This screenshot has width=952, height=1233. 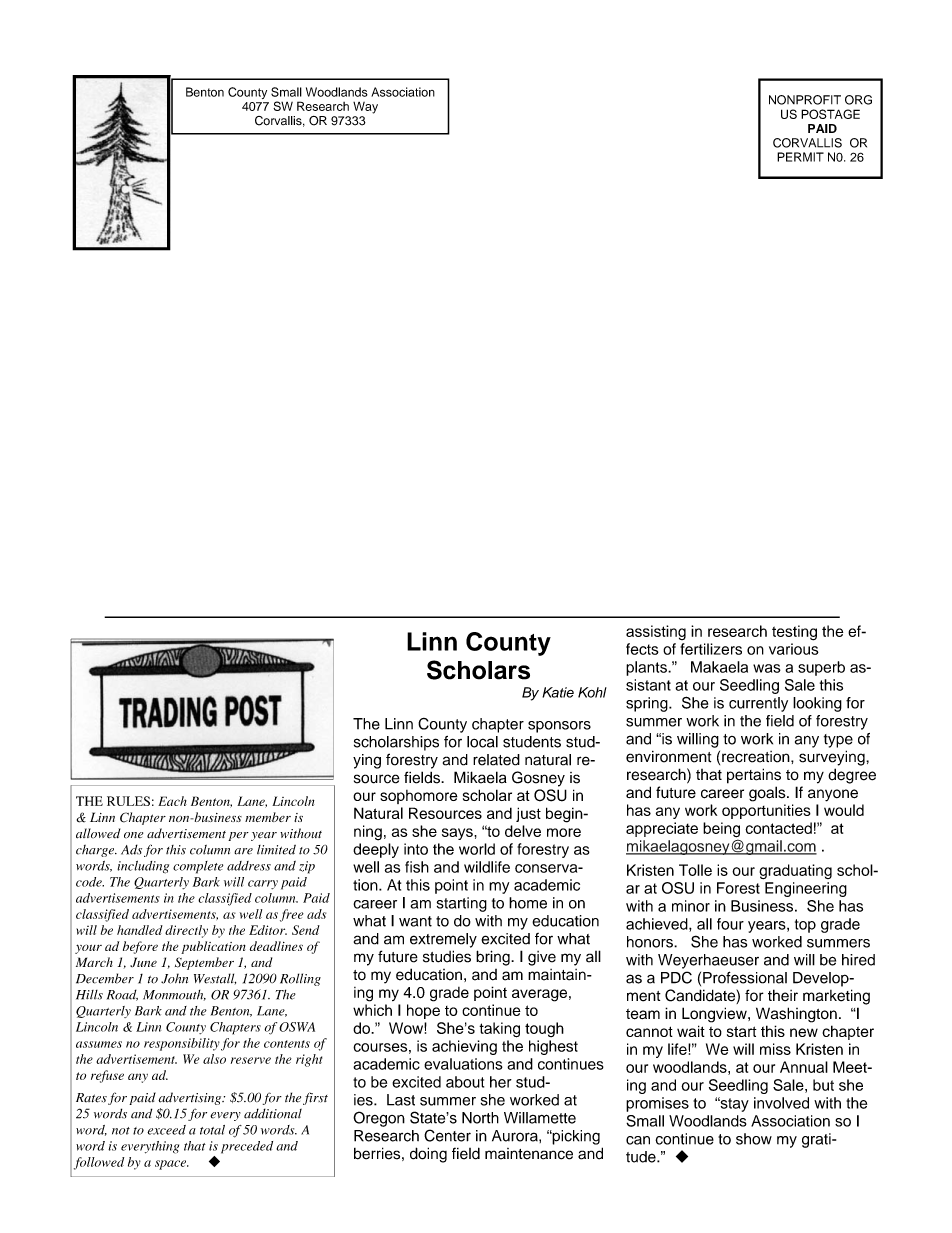 I want to click on PERMIT, so click(x=800, y=157).
